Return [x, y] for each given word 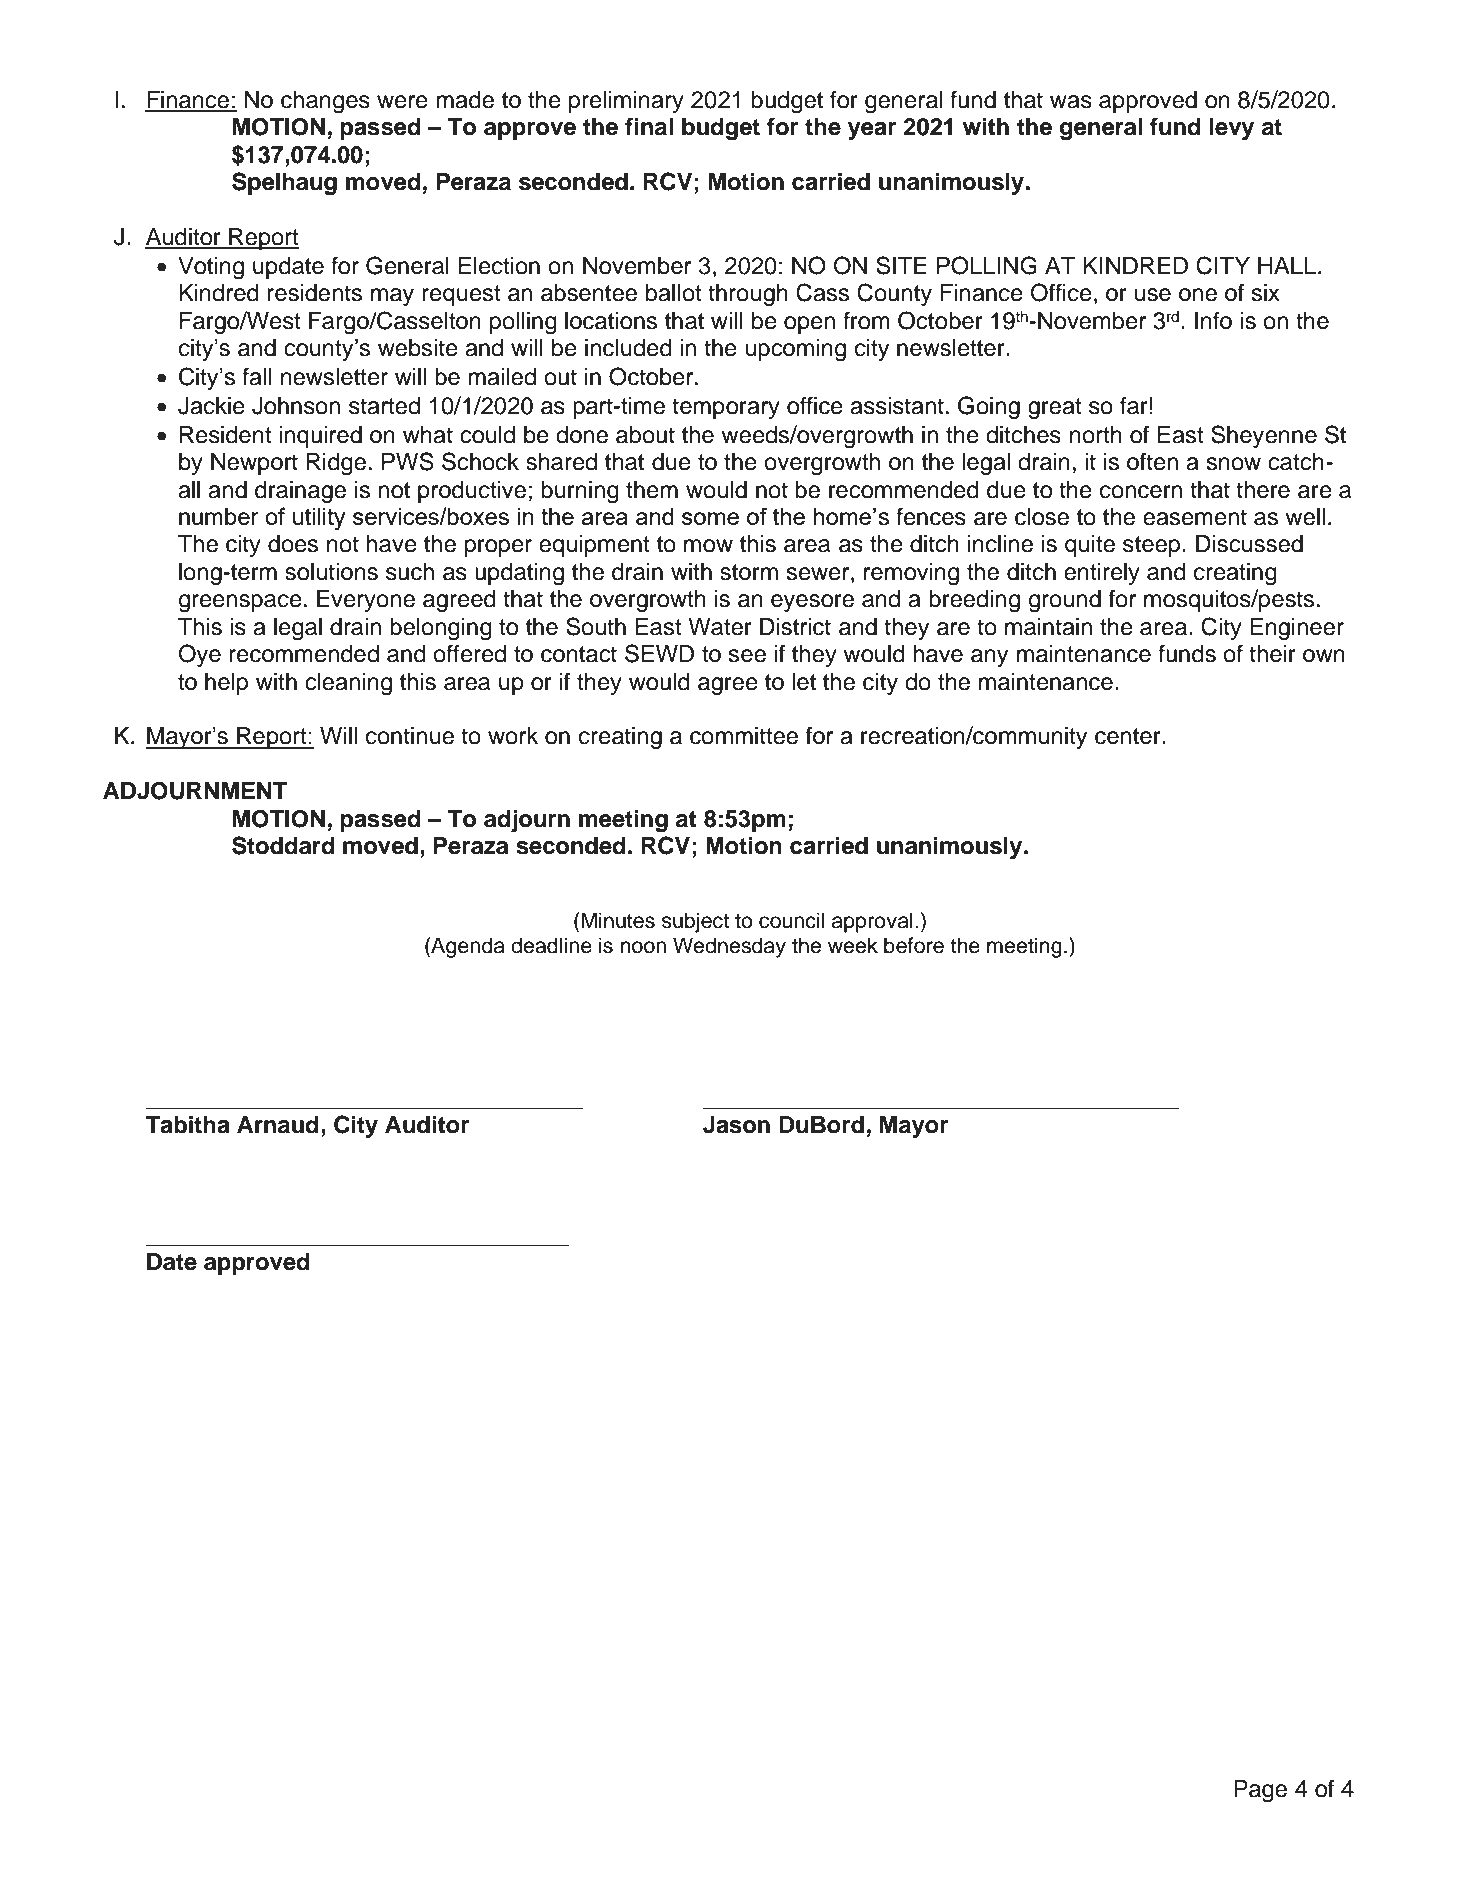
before [914, 945]
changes [325, 102]
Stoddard [283, 845]
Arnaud [277, 1125]
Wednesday [729, 947]
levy [1232, 129]
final [649, 126]
